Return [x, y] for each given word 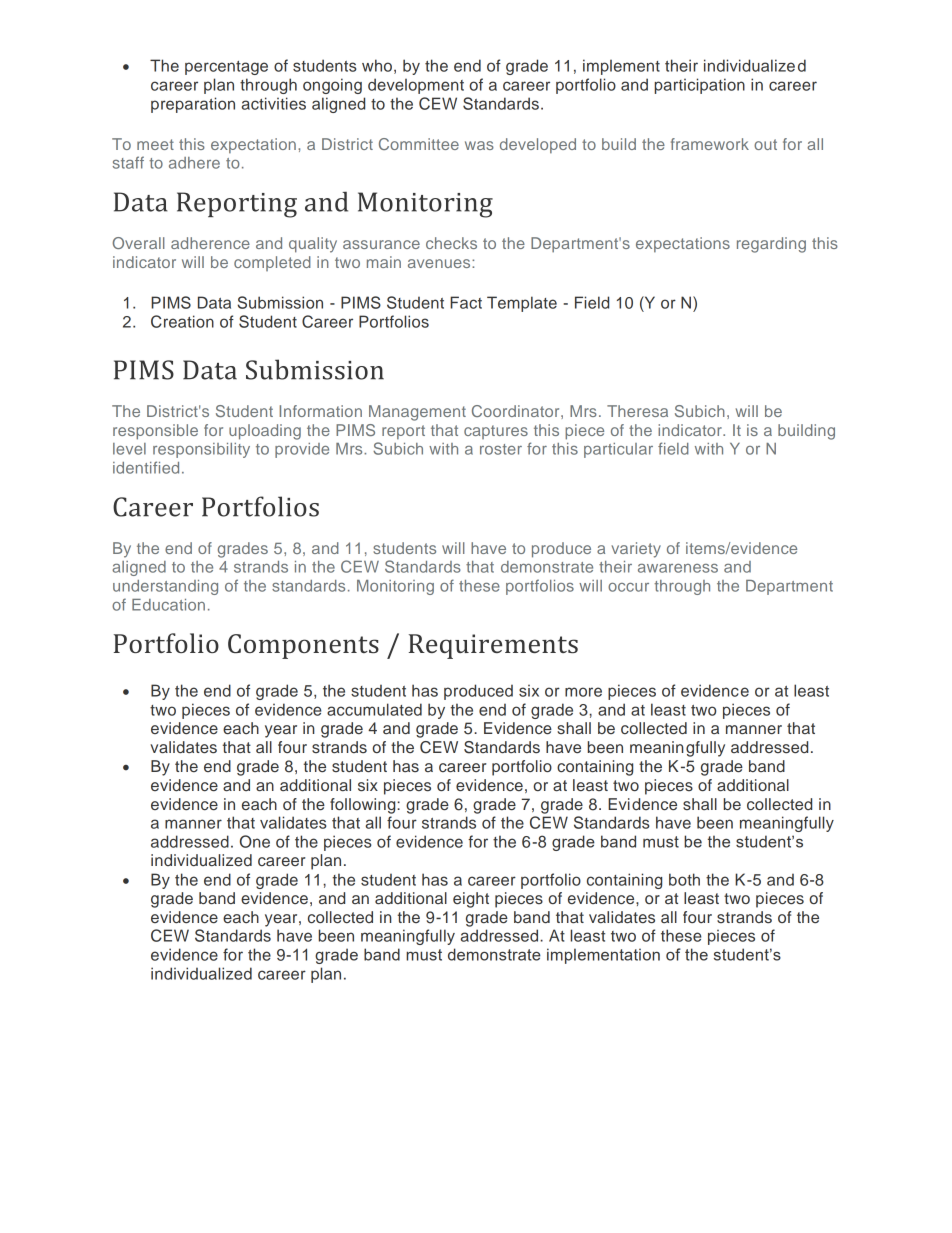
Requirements [493, 646]
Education [168, 605]
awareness [678, 568]
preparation [193, 105]
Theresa [637, 411]
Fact [466, 302]
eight [471, 900]
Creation [182, 321]
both [684, 879]
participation [700, 86]
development [416, 86]
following [364, 806]
